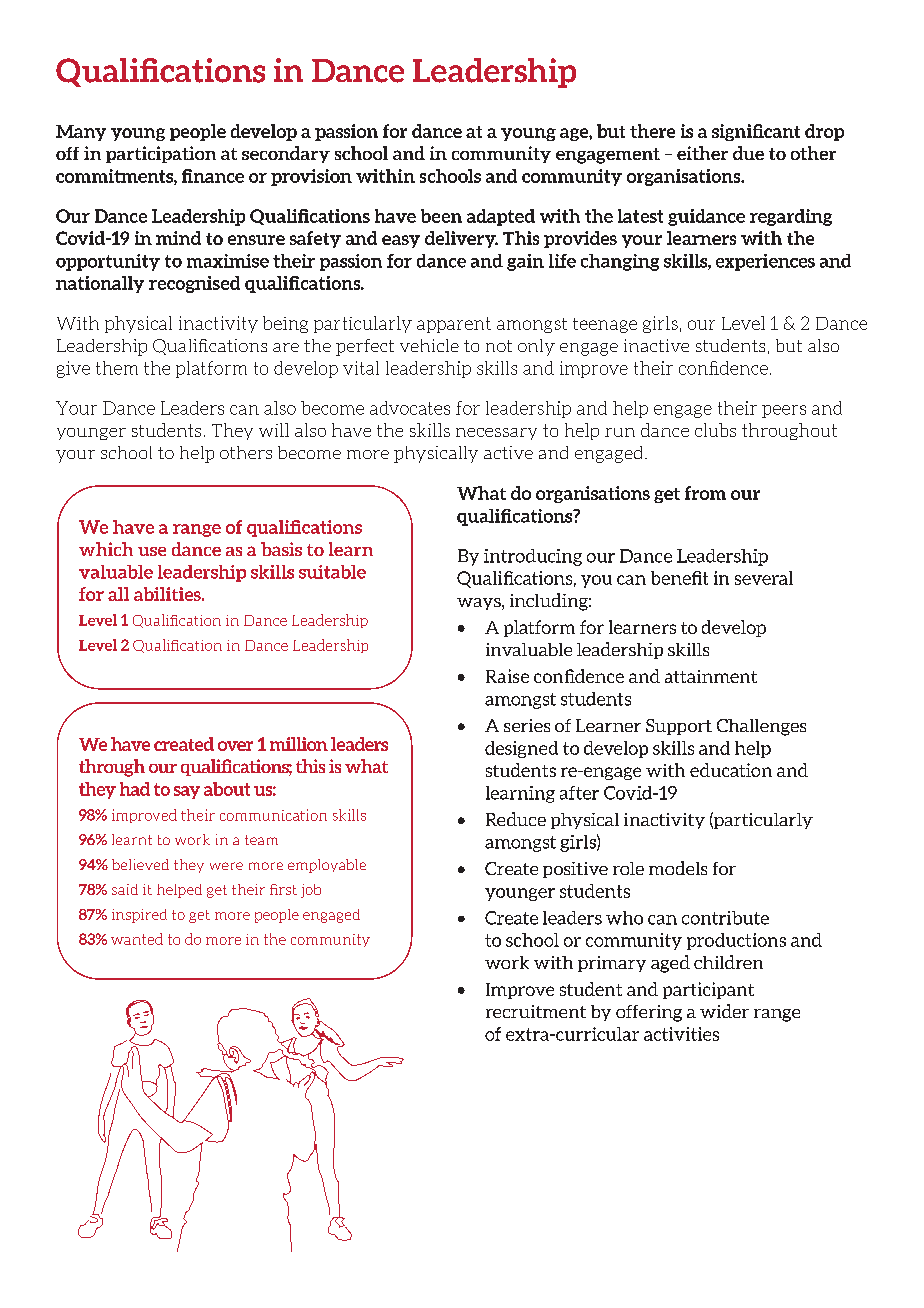  What do you see at coordinates (235, 746) in the screenshot?
I see `over` at bounding box center [235, 746].
